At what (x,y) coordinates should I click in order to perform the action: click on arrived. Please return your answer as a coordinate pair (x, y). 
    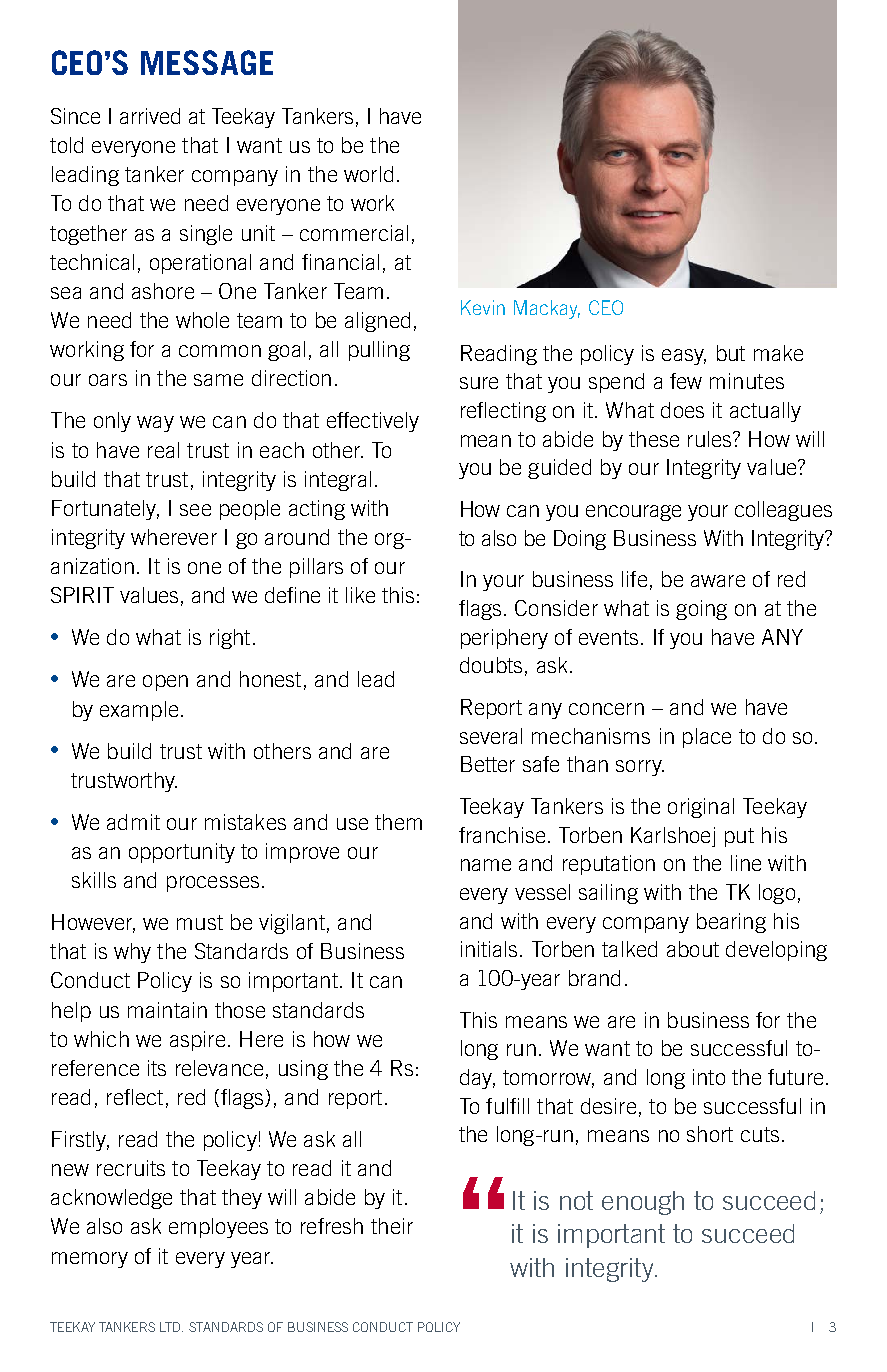
    Looking at the image, I should click on (150, 116).
